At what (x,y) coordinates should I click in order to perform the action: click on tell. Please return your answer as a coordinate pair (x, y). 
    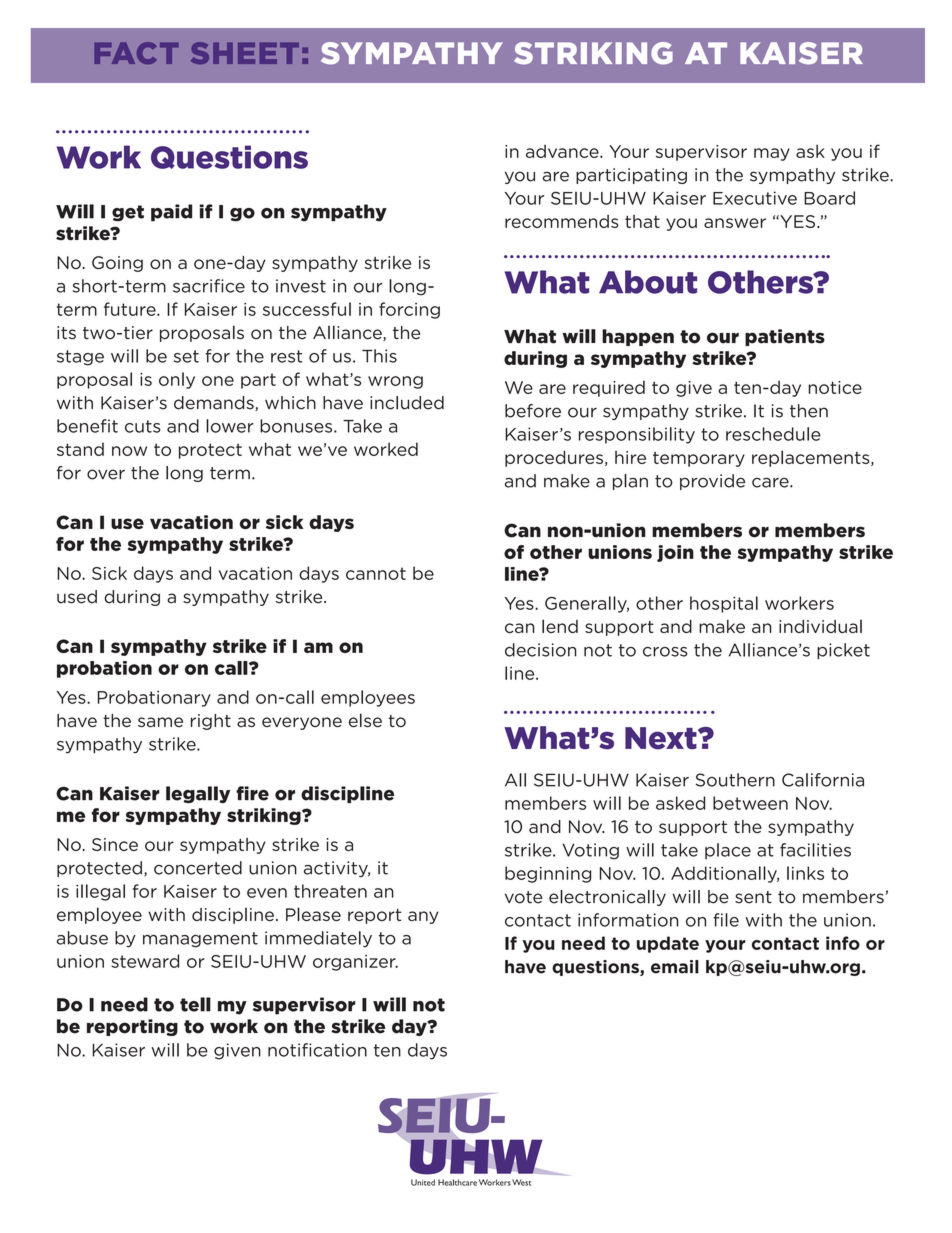
    Looking at the image, I should click on (195, 1004).
